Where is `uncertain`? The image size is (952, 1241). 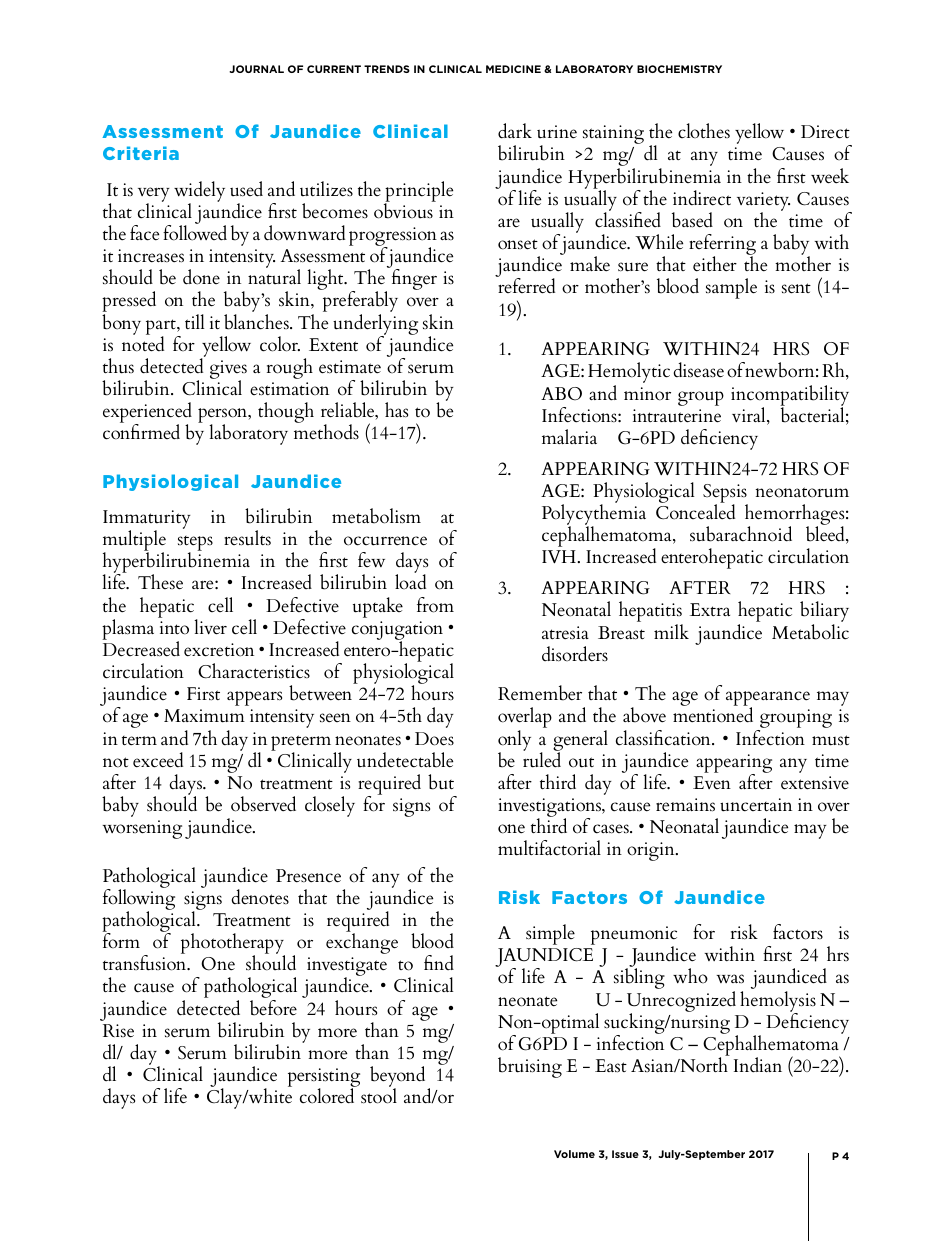 uncertain is located at coordinates (756, 805).
